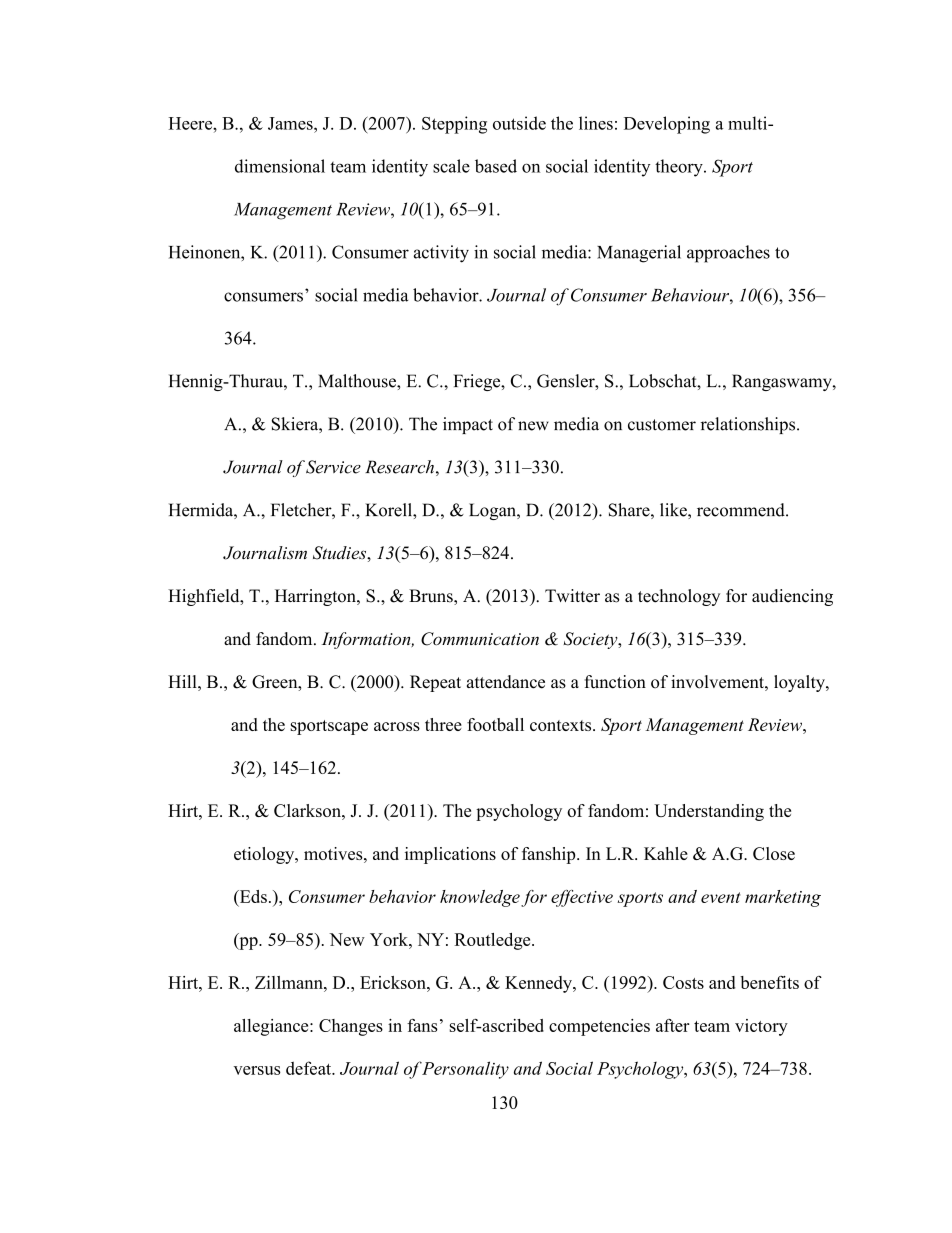 The height and width of the page is (1233, 952). What do you see at coordinates (183, 681) in the page?
I see `Hill` at bounding box center [183, 681].
